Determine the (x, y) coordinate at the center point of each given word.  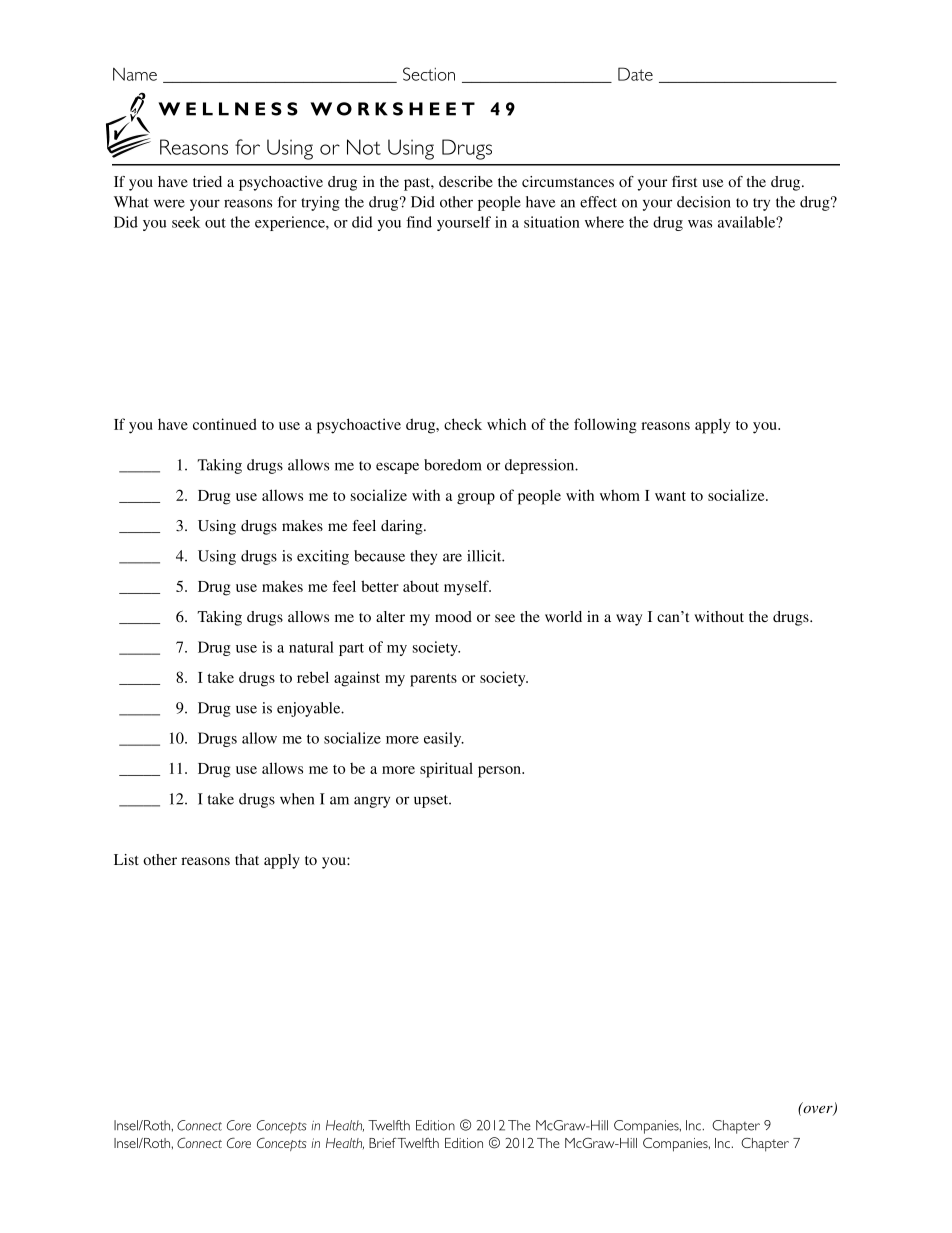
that (247, 859)
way (629, 620)
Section (429, 74)
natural (311, 647)
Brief (383, 1143)
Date (635, 74)
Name (135, 74)
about (421, 586)
